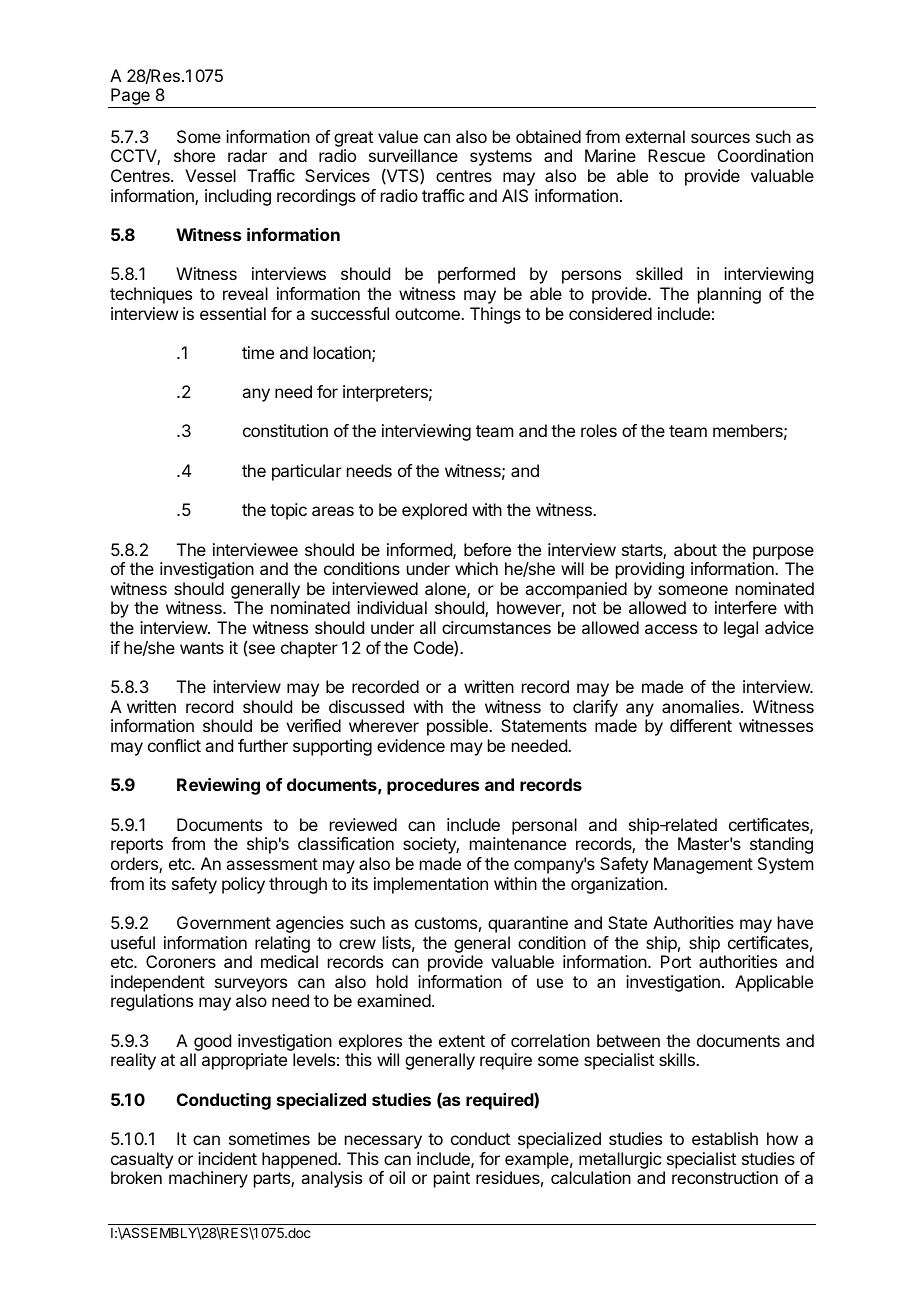 The image size is (924, 1308). Describe the element at coordinates (227, 1158) in the screenshot. I see `incident` at that location.
